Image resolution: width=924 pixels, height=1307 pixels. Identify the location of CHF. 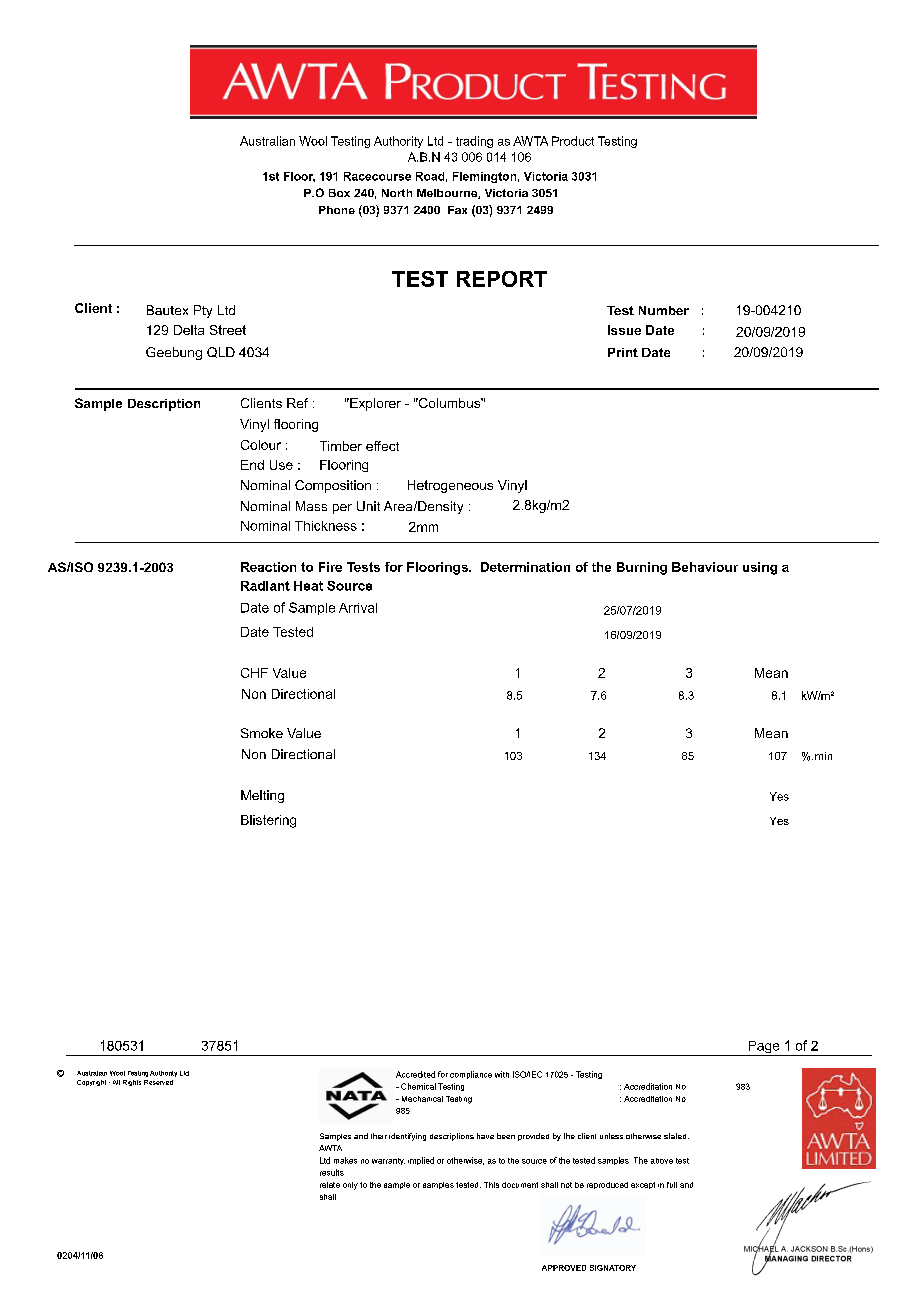
(254, 673).
